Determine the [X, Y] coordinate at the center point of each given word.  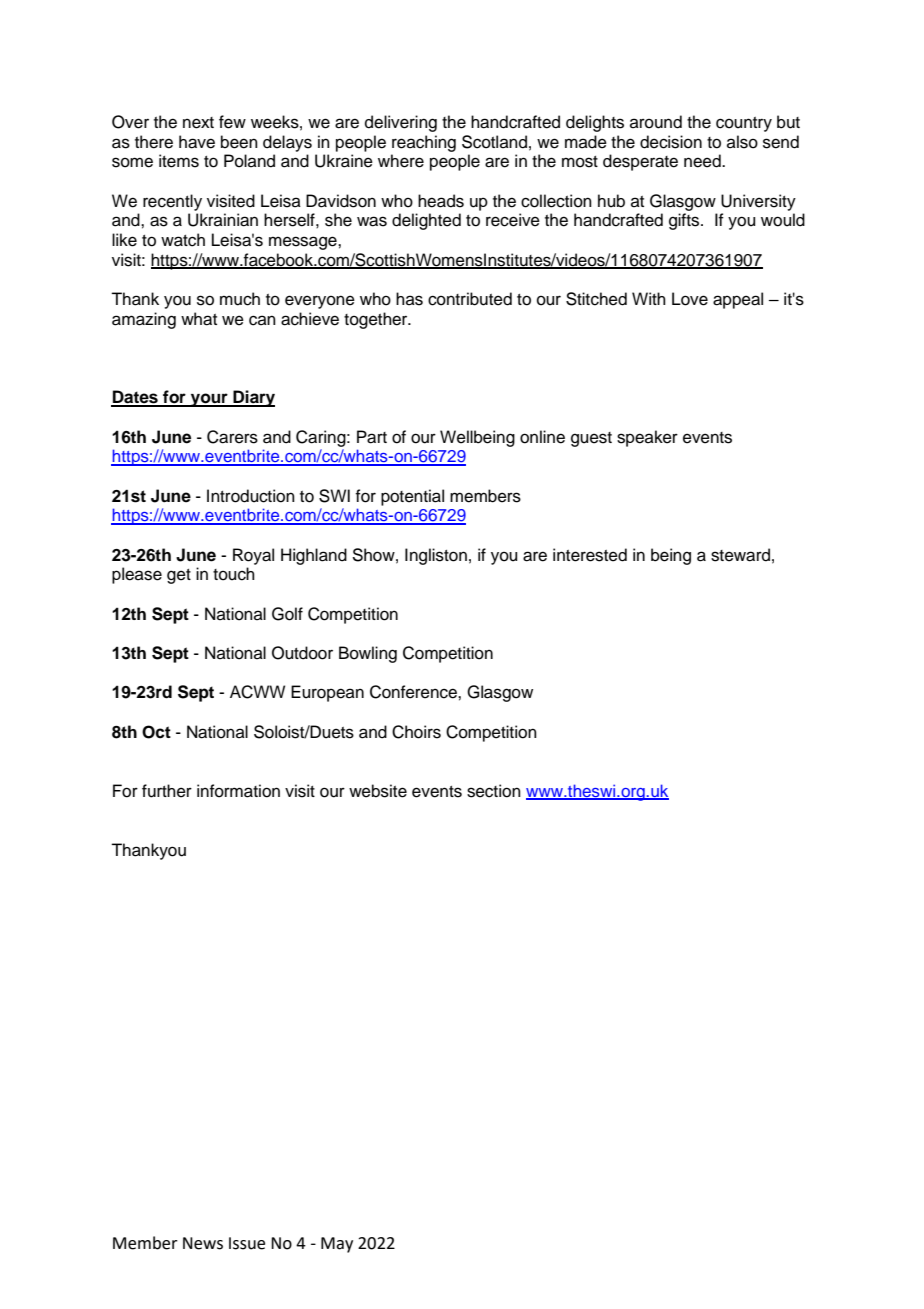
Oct [156, 732]
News [203, 1243]
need [703, 161]
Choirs [416, 732]
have [197, 142]
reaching [424, 143]
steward [740, 555]
